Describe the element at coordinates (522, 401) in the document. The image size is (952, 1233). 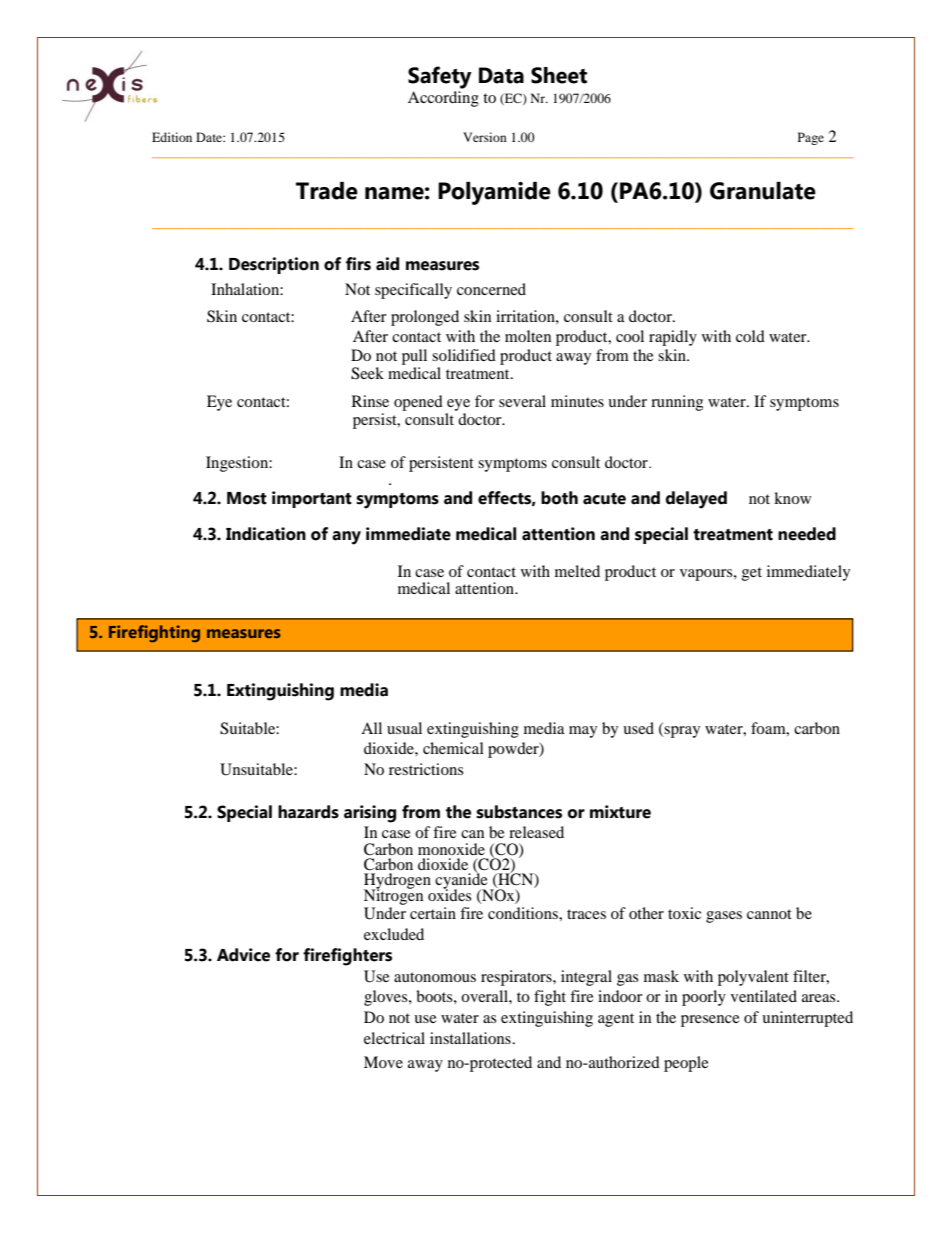
I see `several` at that location.
